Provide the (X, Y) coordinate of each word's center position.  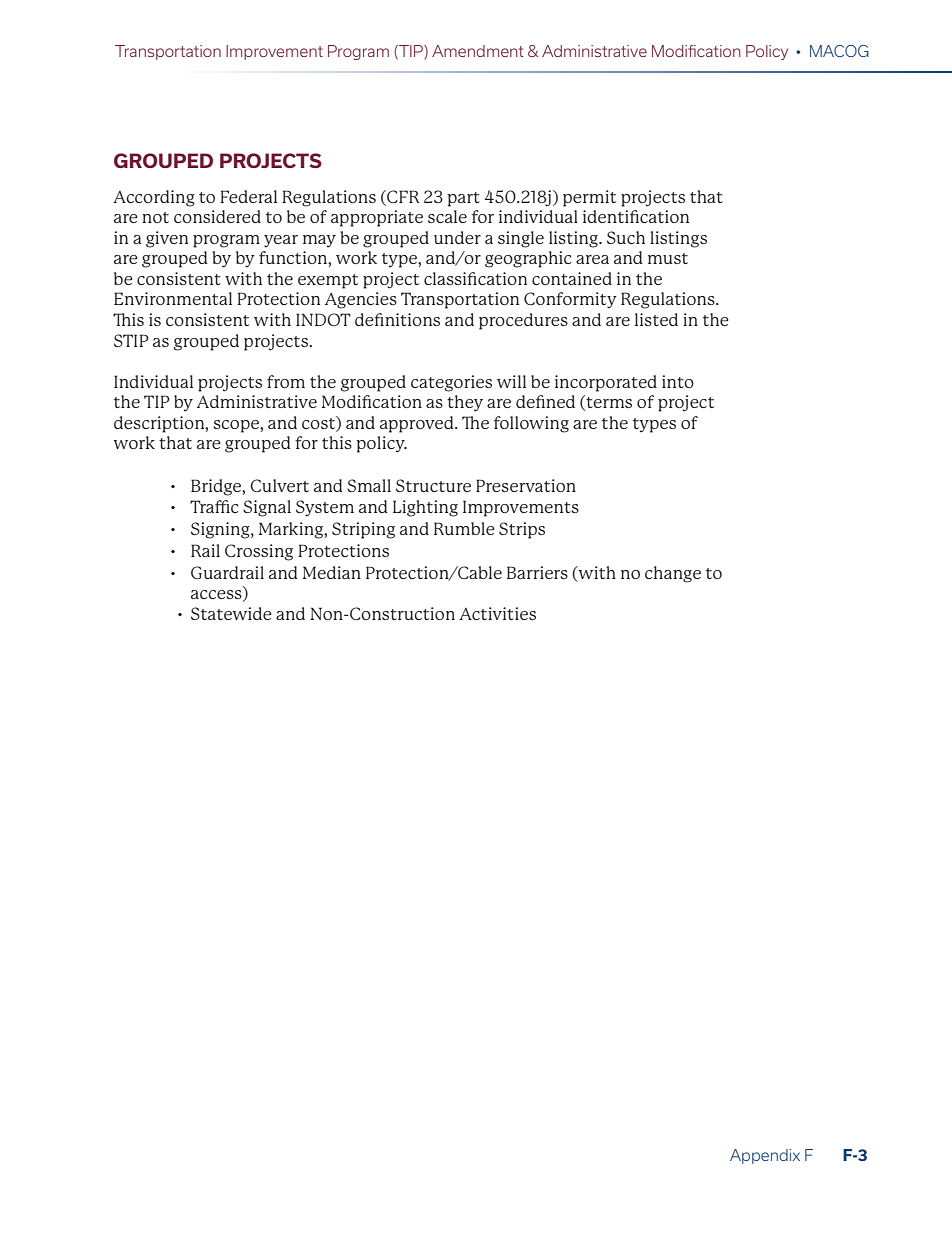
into (678, 381)
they (465, 403)
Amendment (478, 51)
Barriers (537, 572)
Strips (522, 530)
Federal (248, 196)
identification (636, 216)
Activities (497, 613)
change (673, 574)
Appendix (765, 1156)
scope (237, 426)
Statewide (231, 613)
